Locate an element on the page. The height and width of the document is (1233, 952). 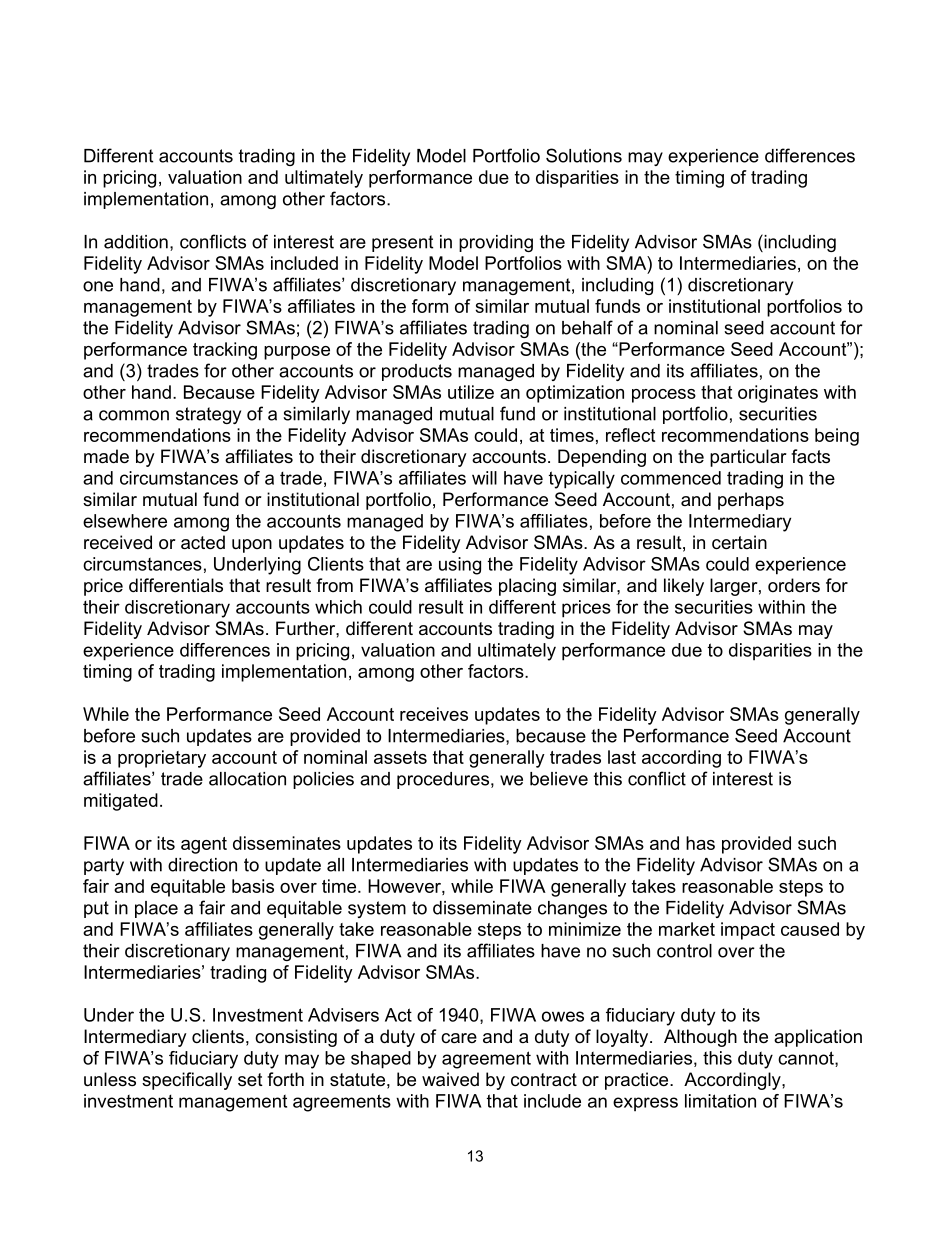
perhaps is located at coordinates (751, 501).
